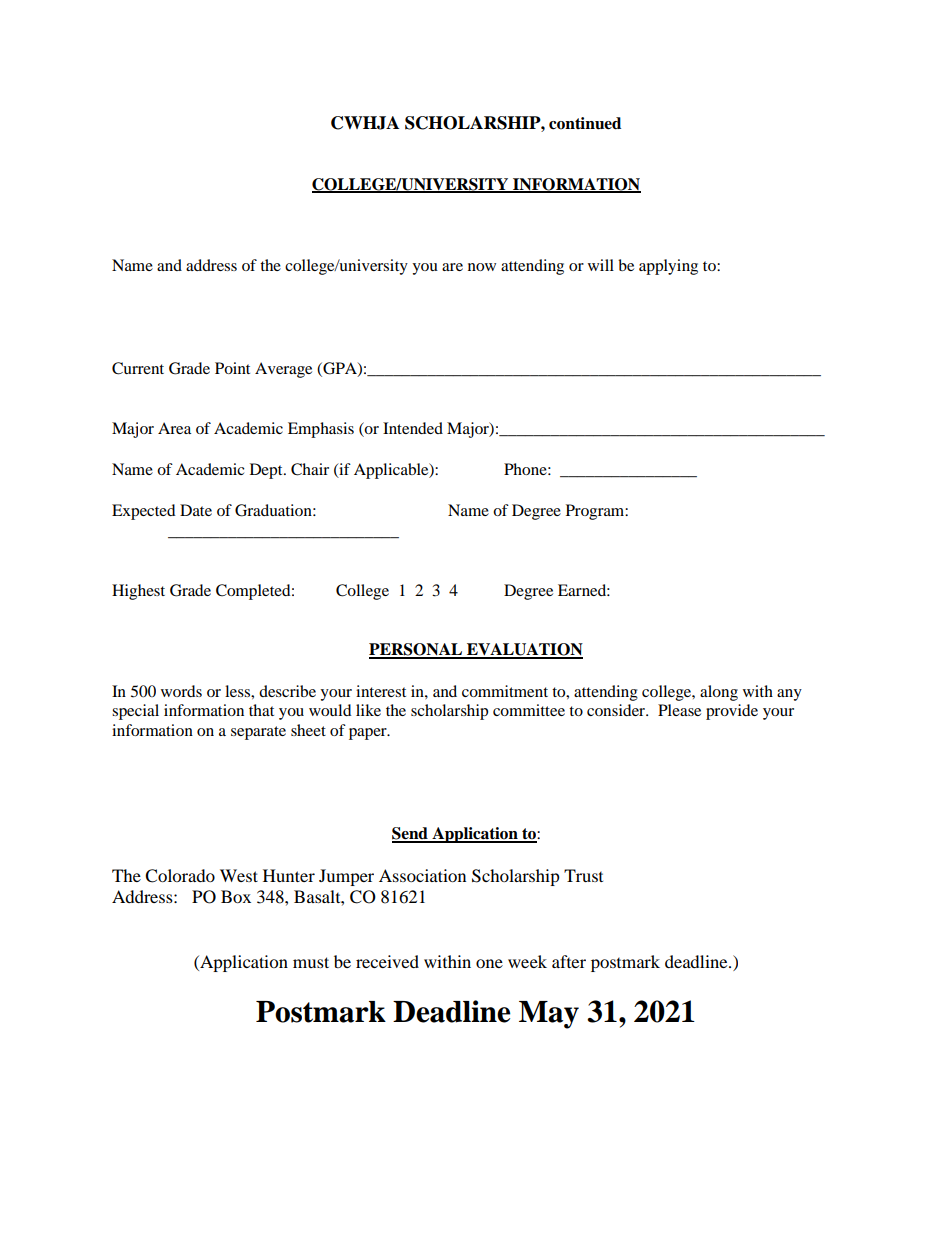  I want to click on commitment, so click(505, 691).
